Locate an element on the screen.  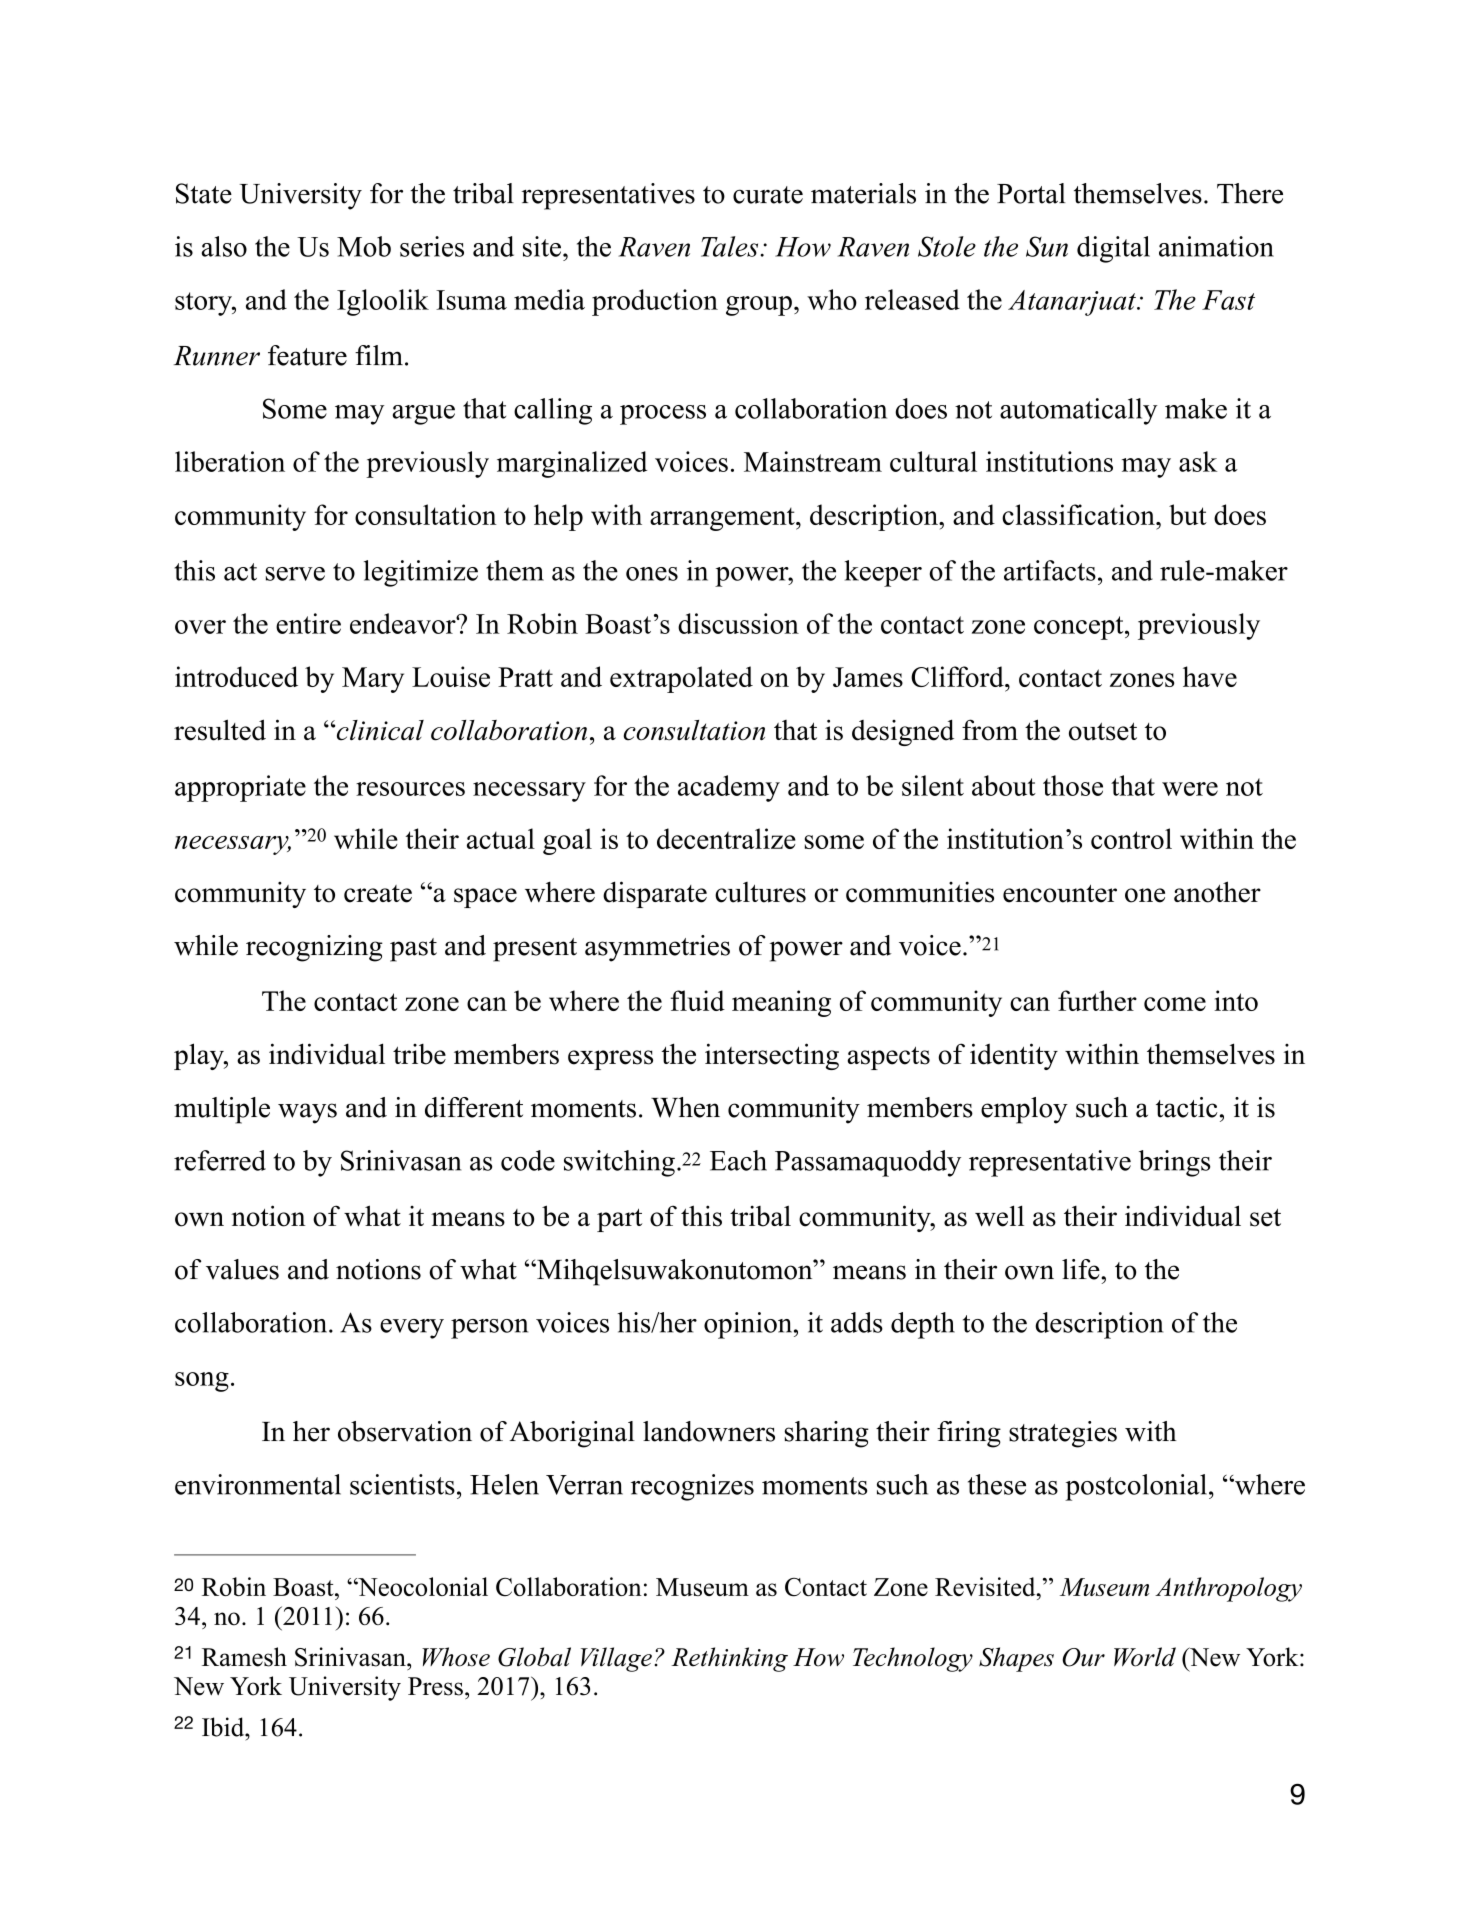
artifacts is located at coordinates (1050, 570).
